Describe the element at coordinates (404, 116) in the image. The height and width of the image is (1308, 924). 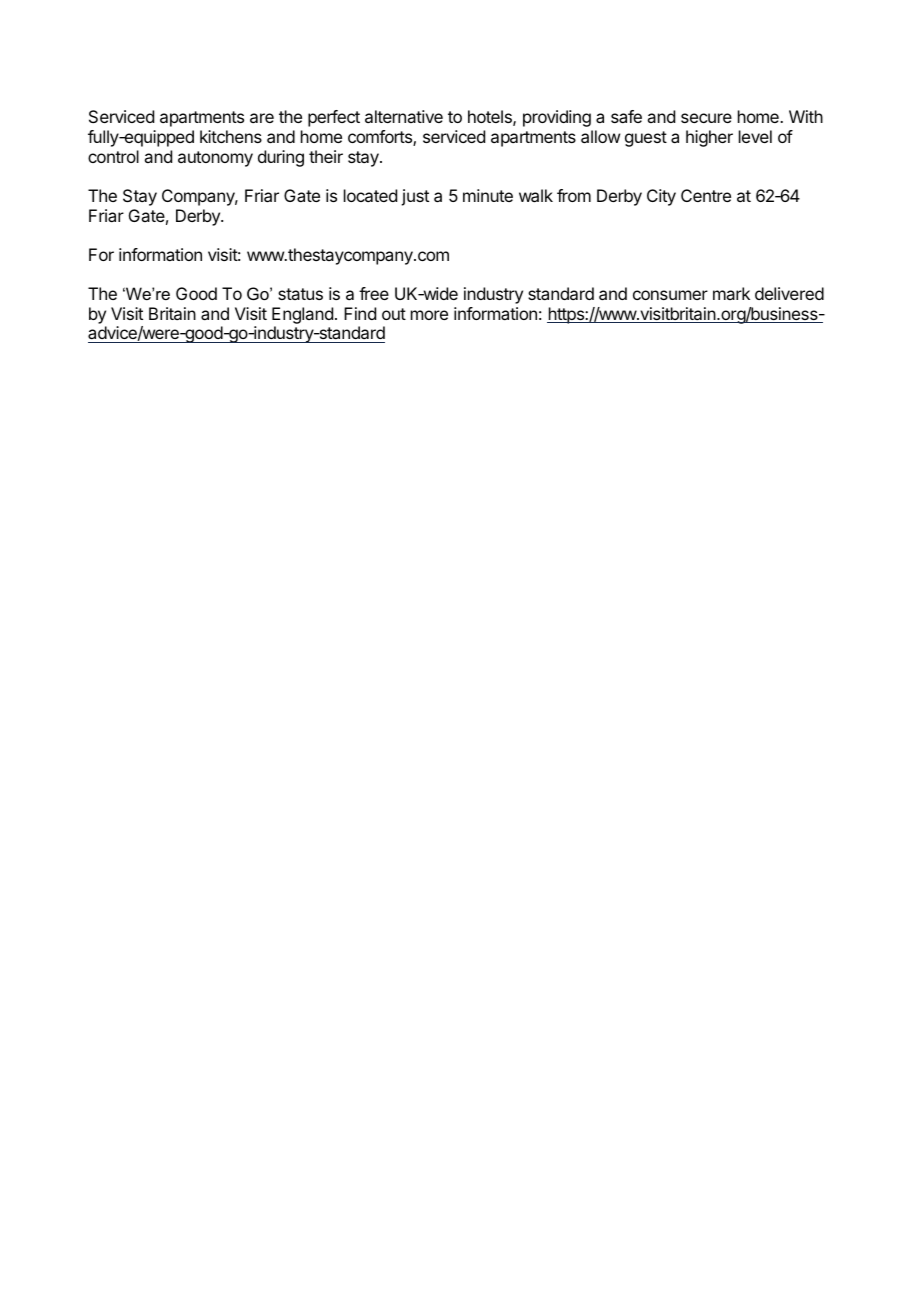
I see `alternative` at that location.
